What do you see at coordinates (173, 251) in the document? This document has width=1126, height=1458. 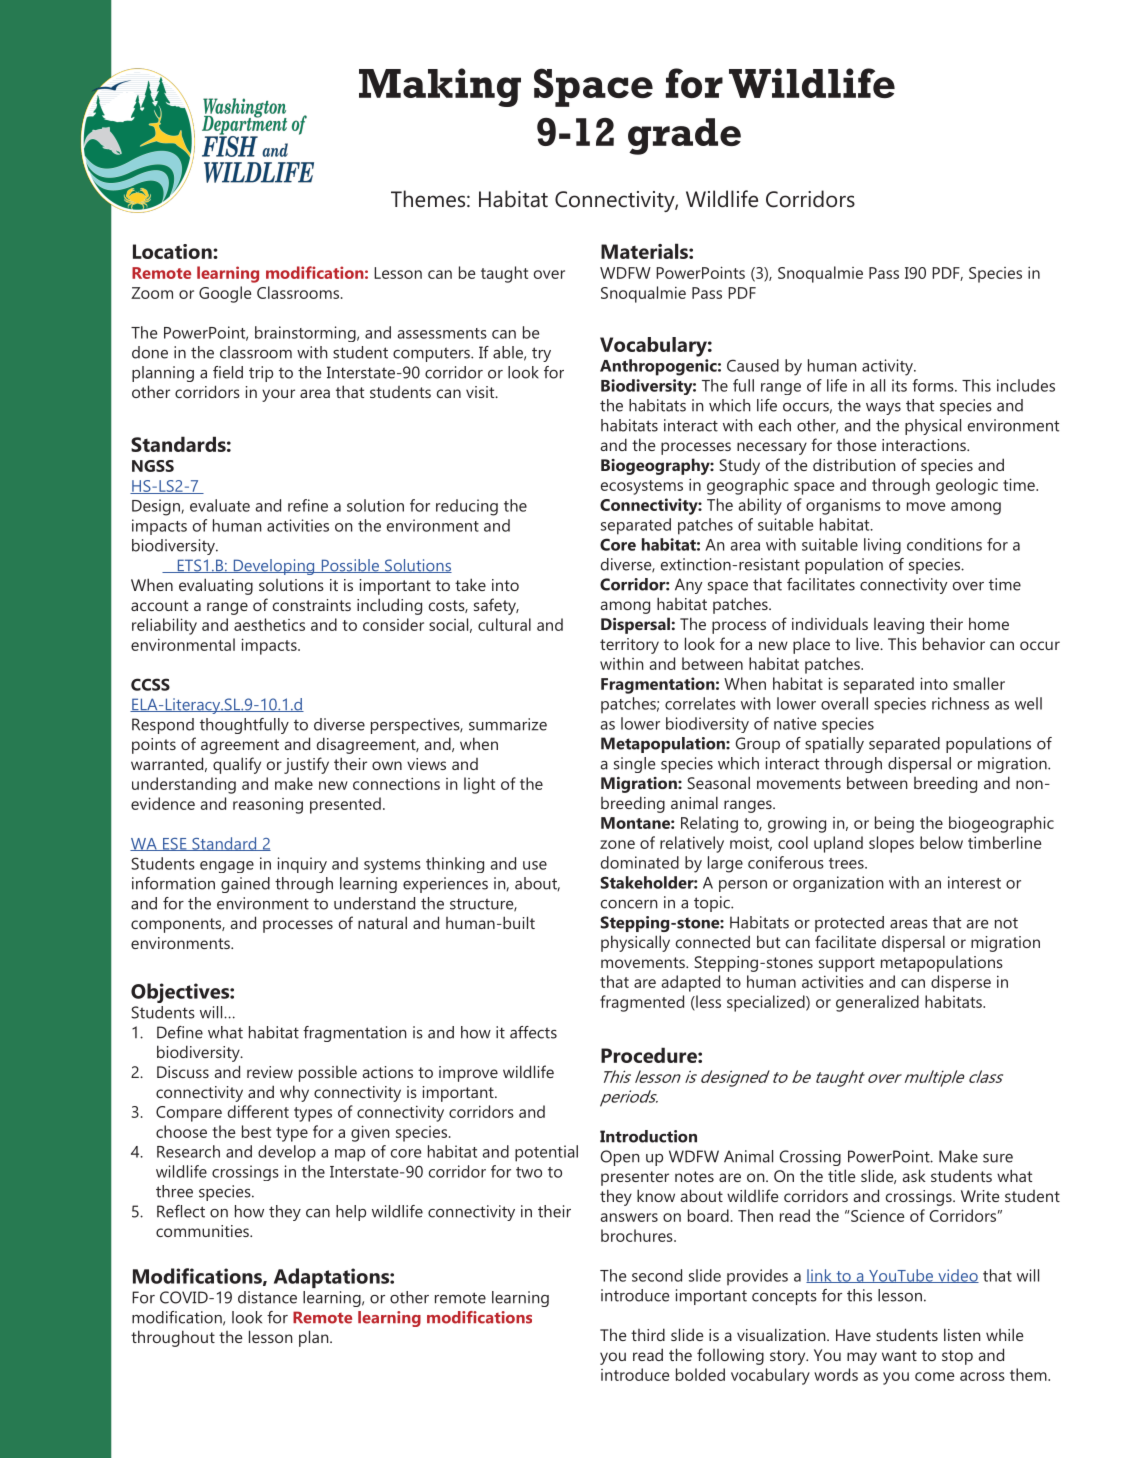 I see `Location` at bounding box center [173, 251].
